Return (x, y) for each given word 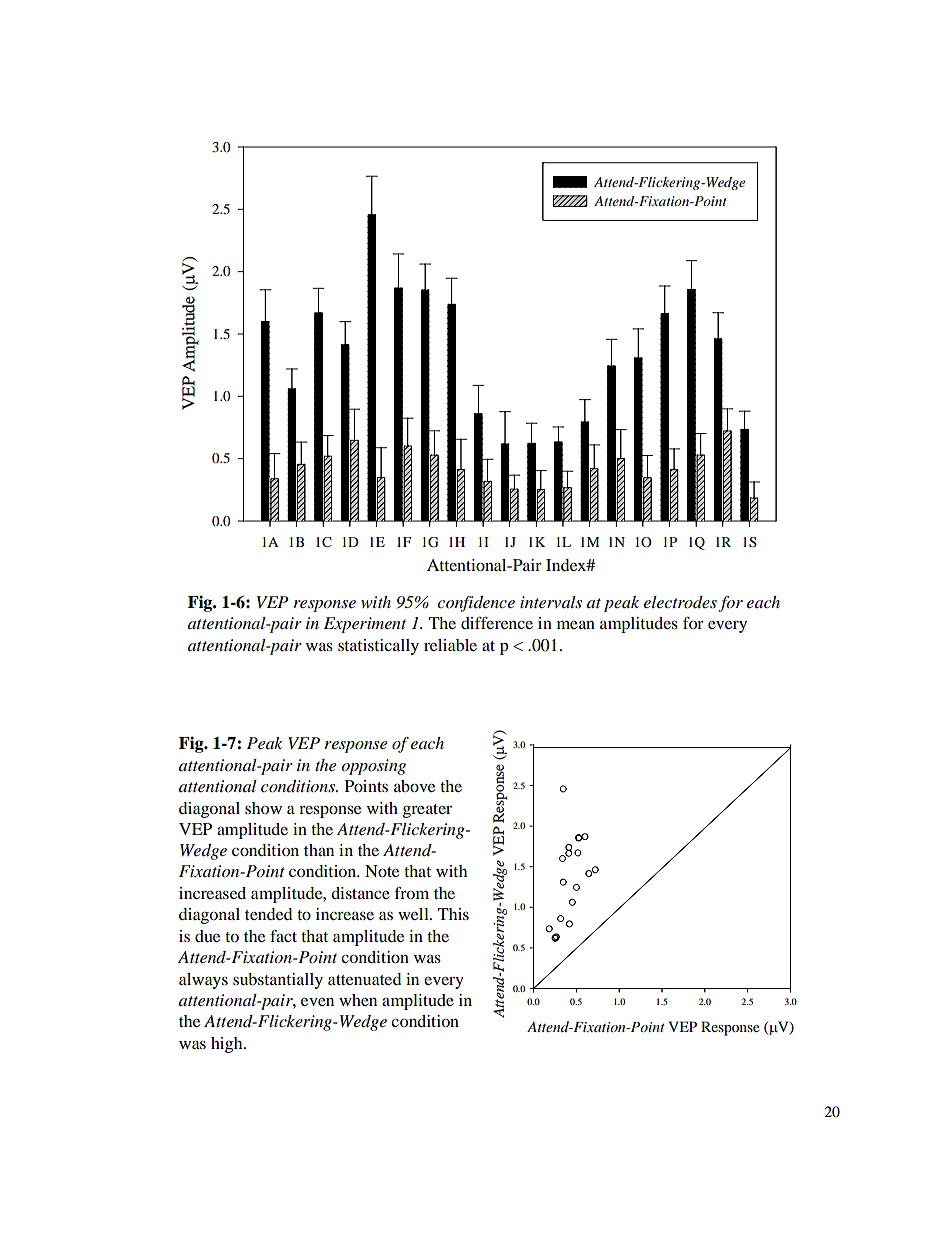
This (453, 914)
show (263, 808)
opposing (373, 767)
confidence (476, 604)
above (414, 786)
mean (576, 625)
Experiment (365, 625)
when (358, 1000)
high (228, 1045)
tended (268, 914)
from (411, 893)
